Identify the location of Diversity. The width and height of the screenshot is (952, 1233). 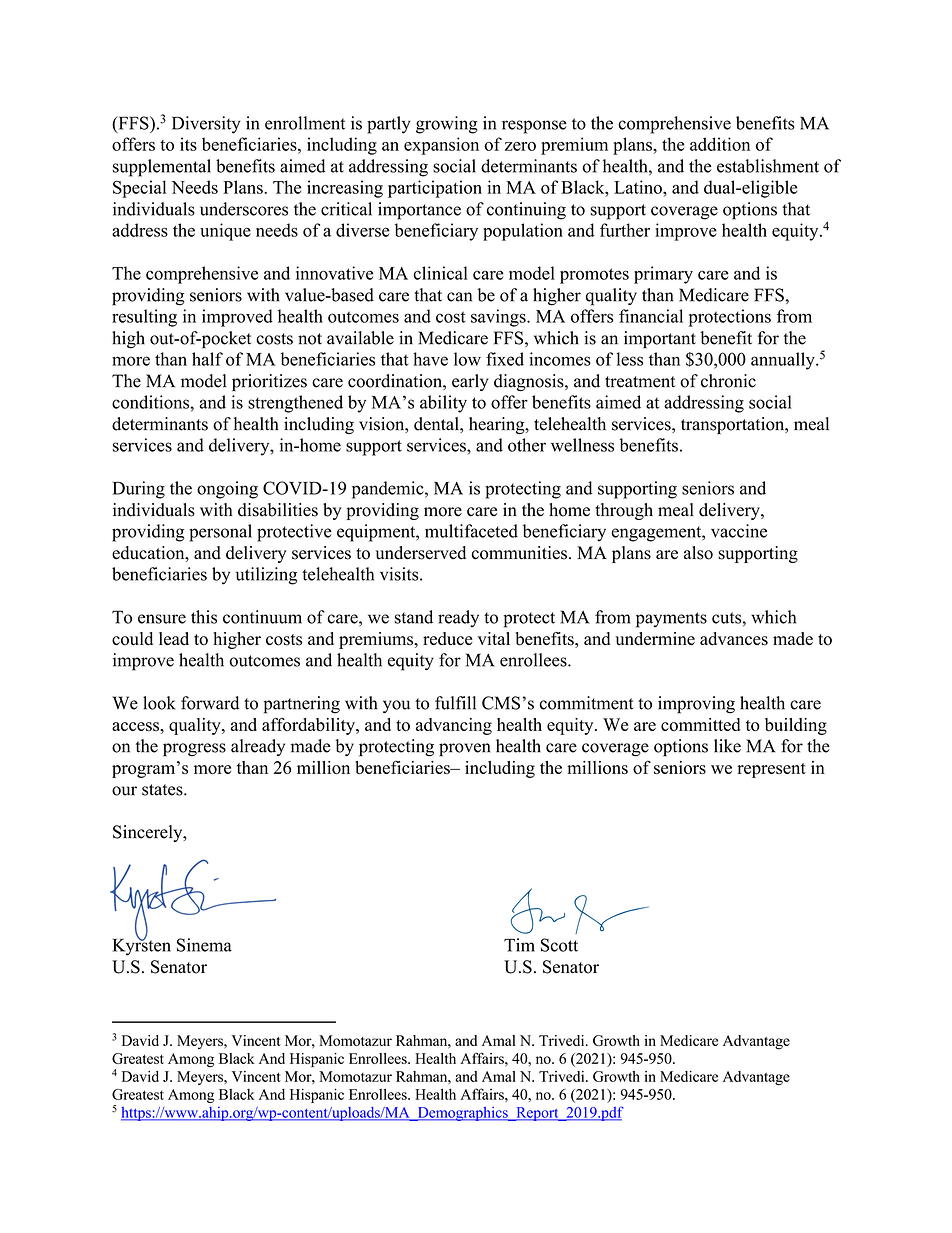
(206, 125).
